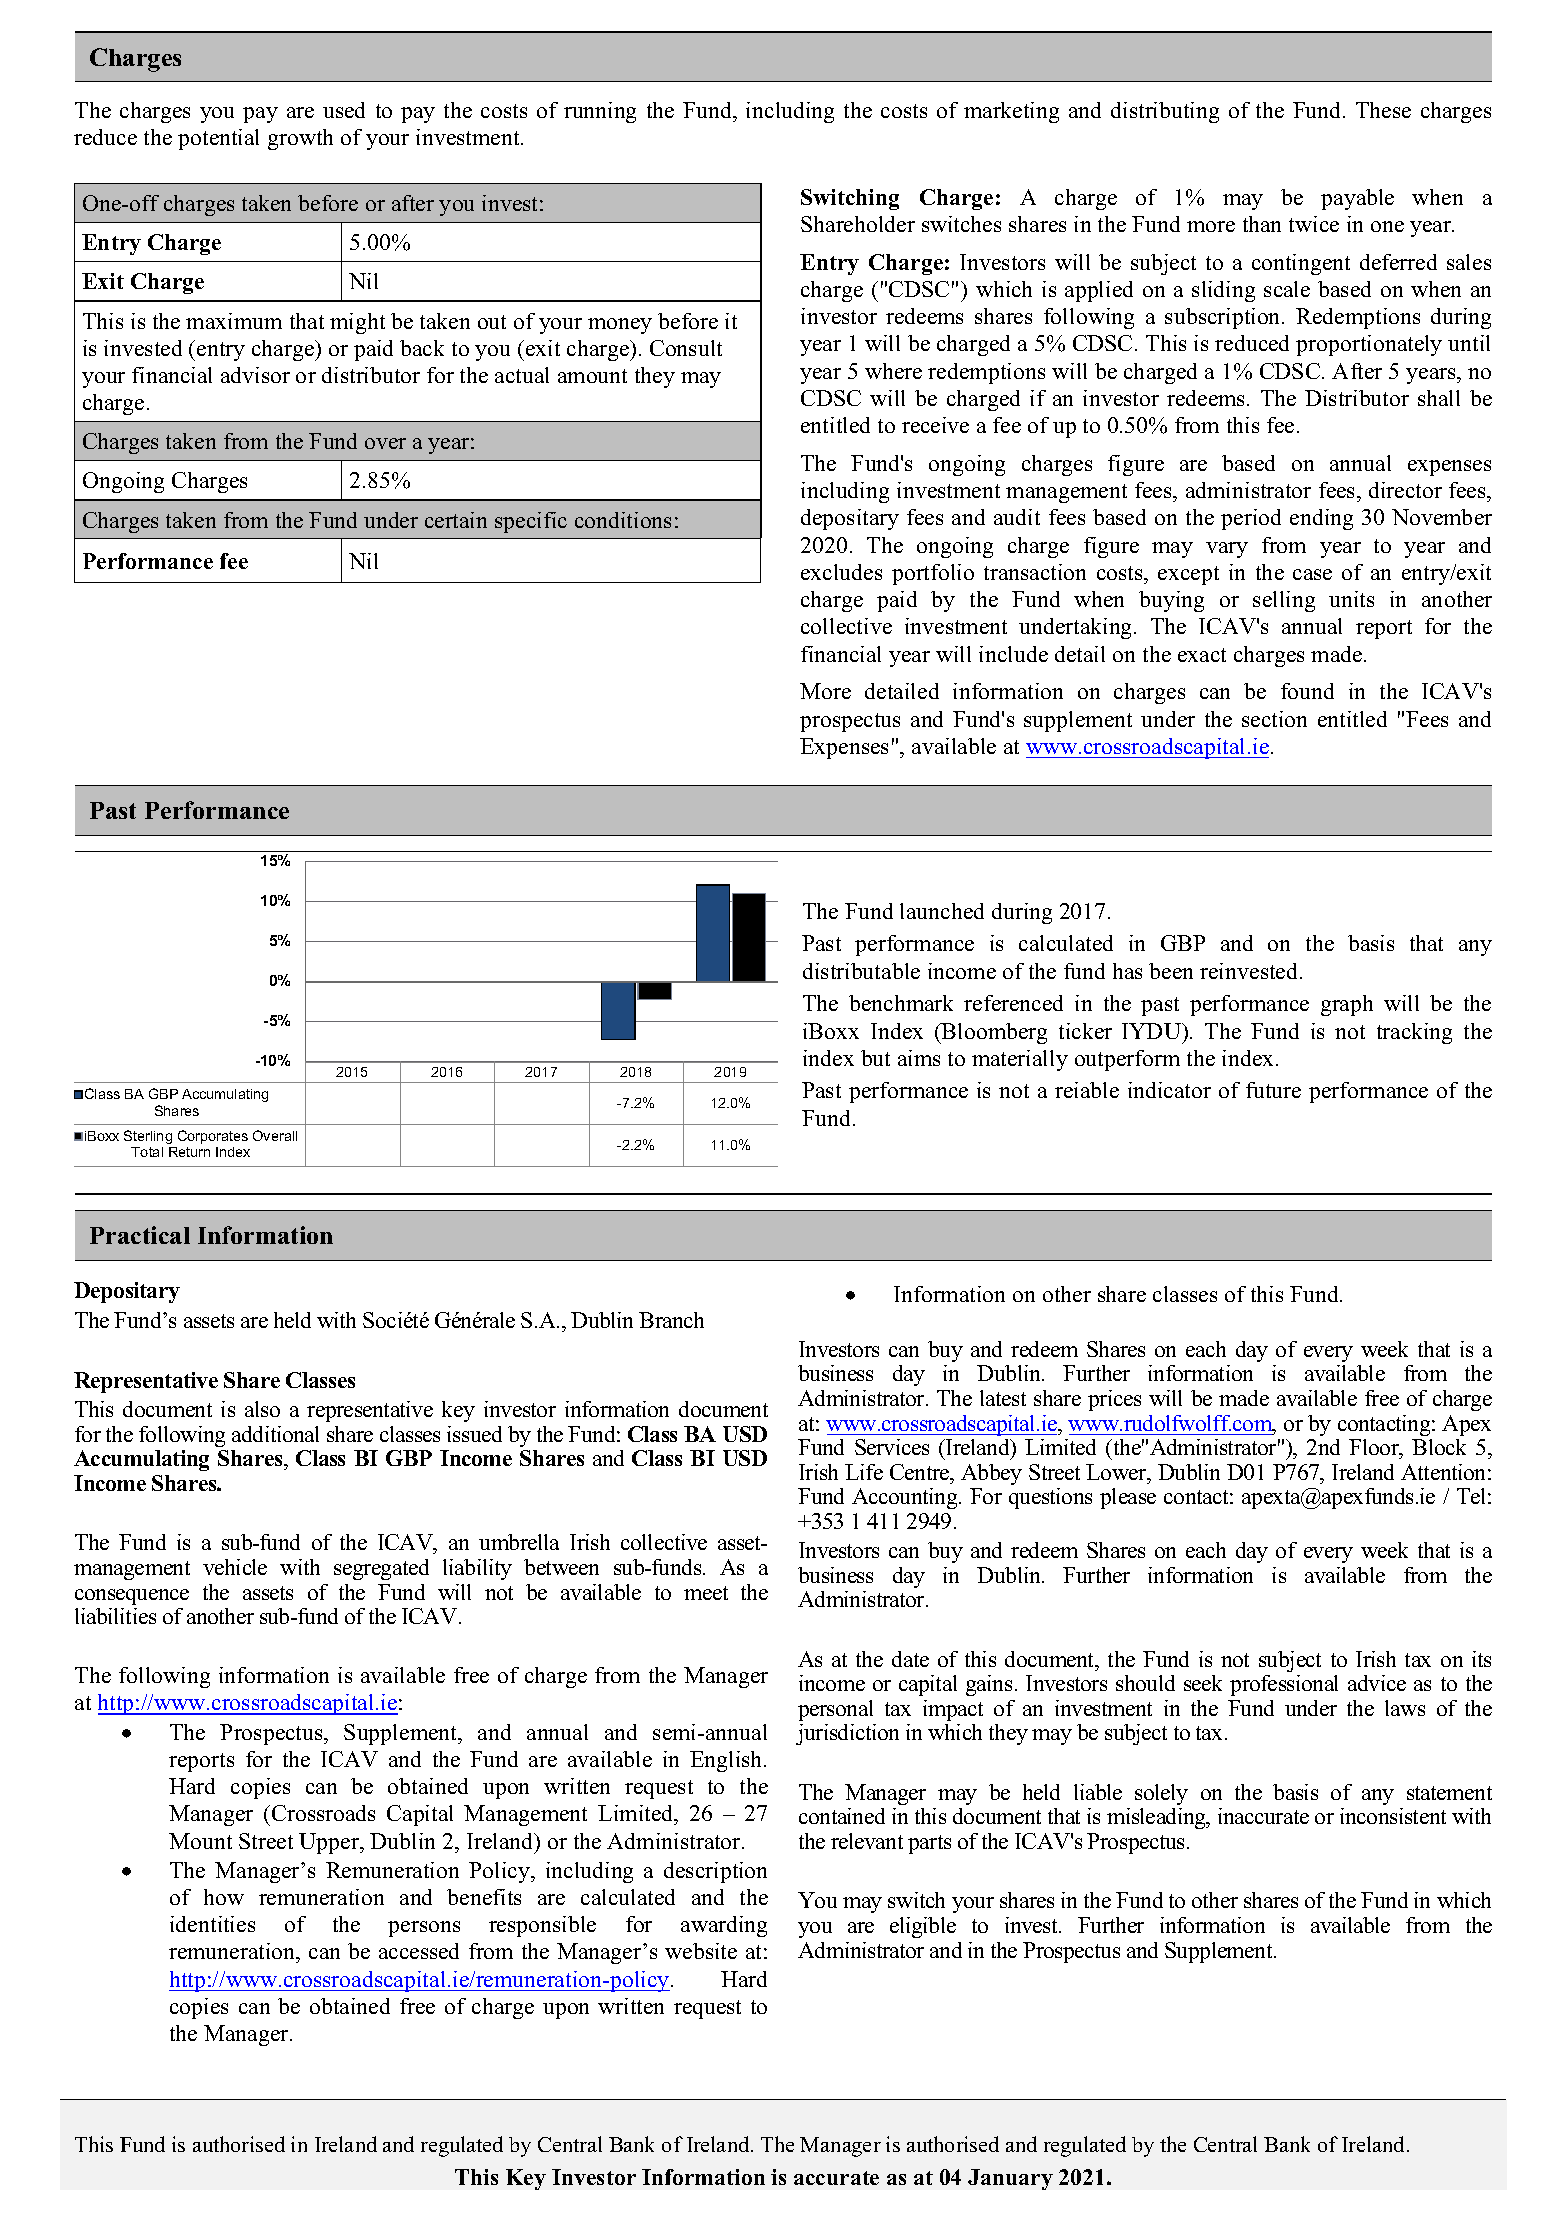 The height and width of the image is (2216, 1567). I want to click on payable, so click(1357, 199).
